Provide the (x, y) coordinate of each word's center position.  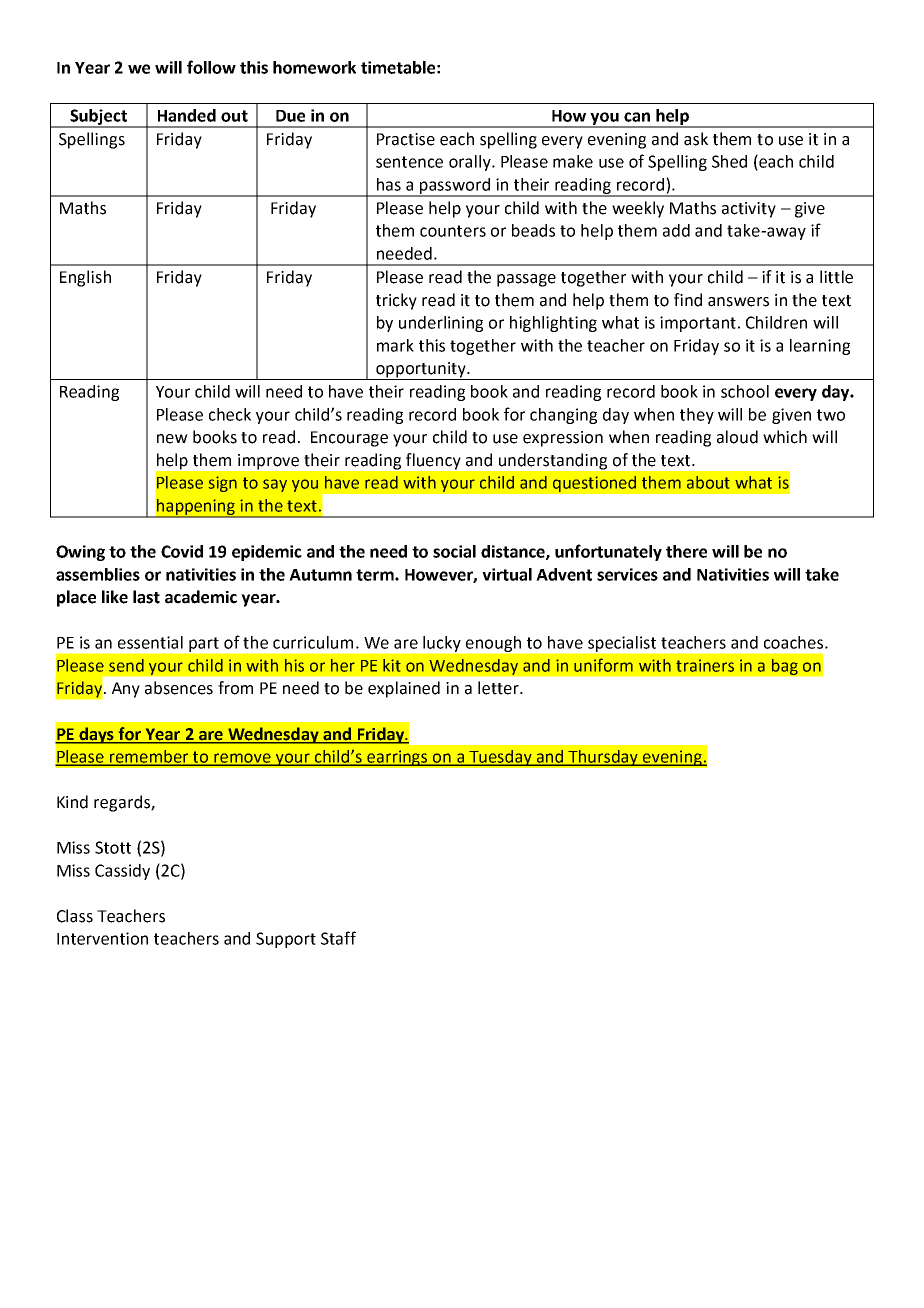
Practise (406, 139)
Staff (338, 938)
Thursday (604, 758)
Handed (187, 115)
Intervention (102, 938)
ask (696, 139)
